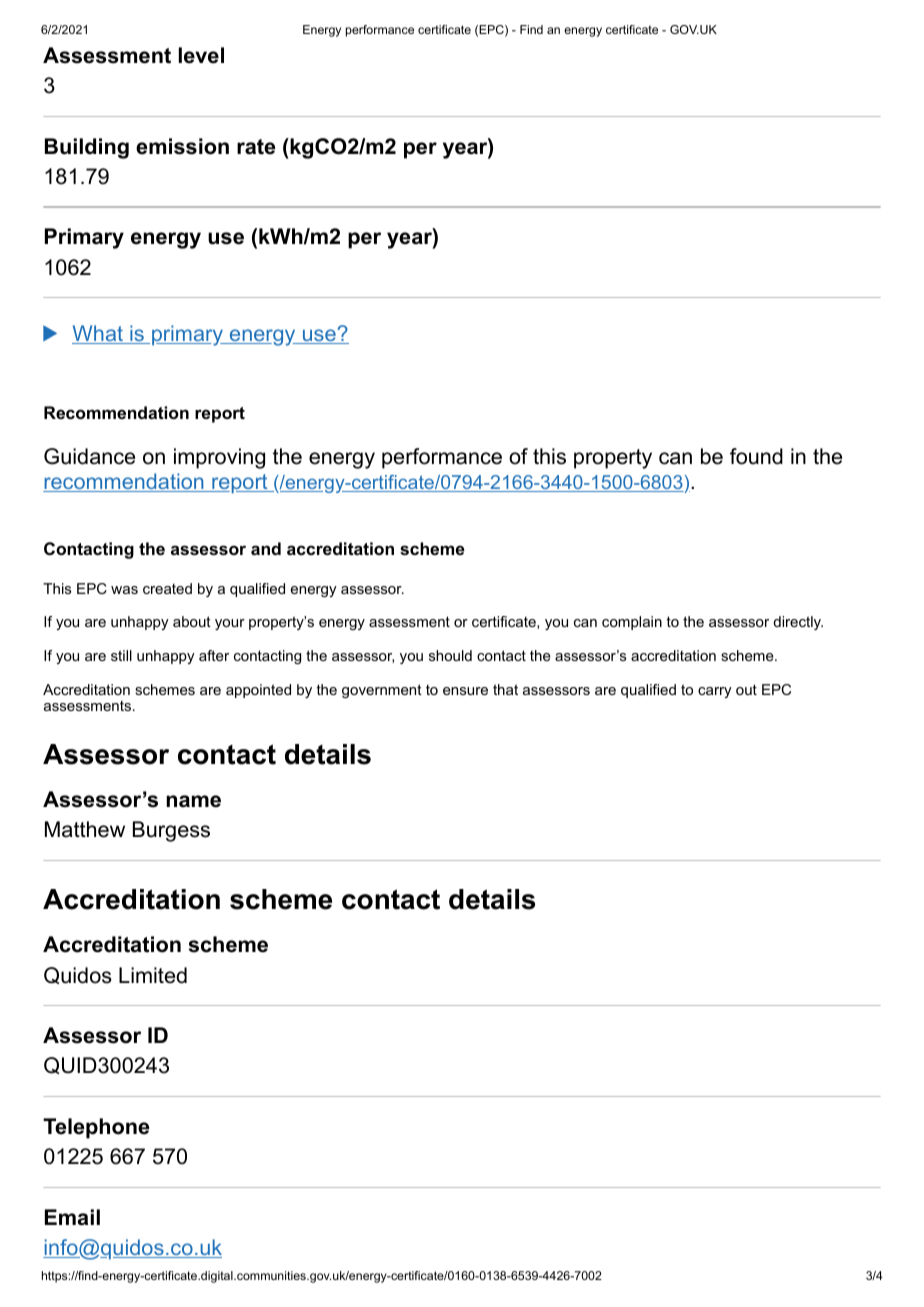 This screenshot has height=1307, width=924. Describe the element at coordinates (715, 692) in the screenshot. I see `carry` at that location.
